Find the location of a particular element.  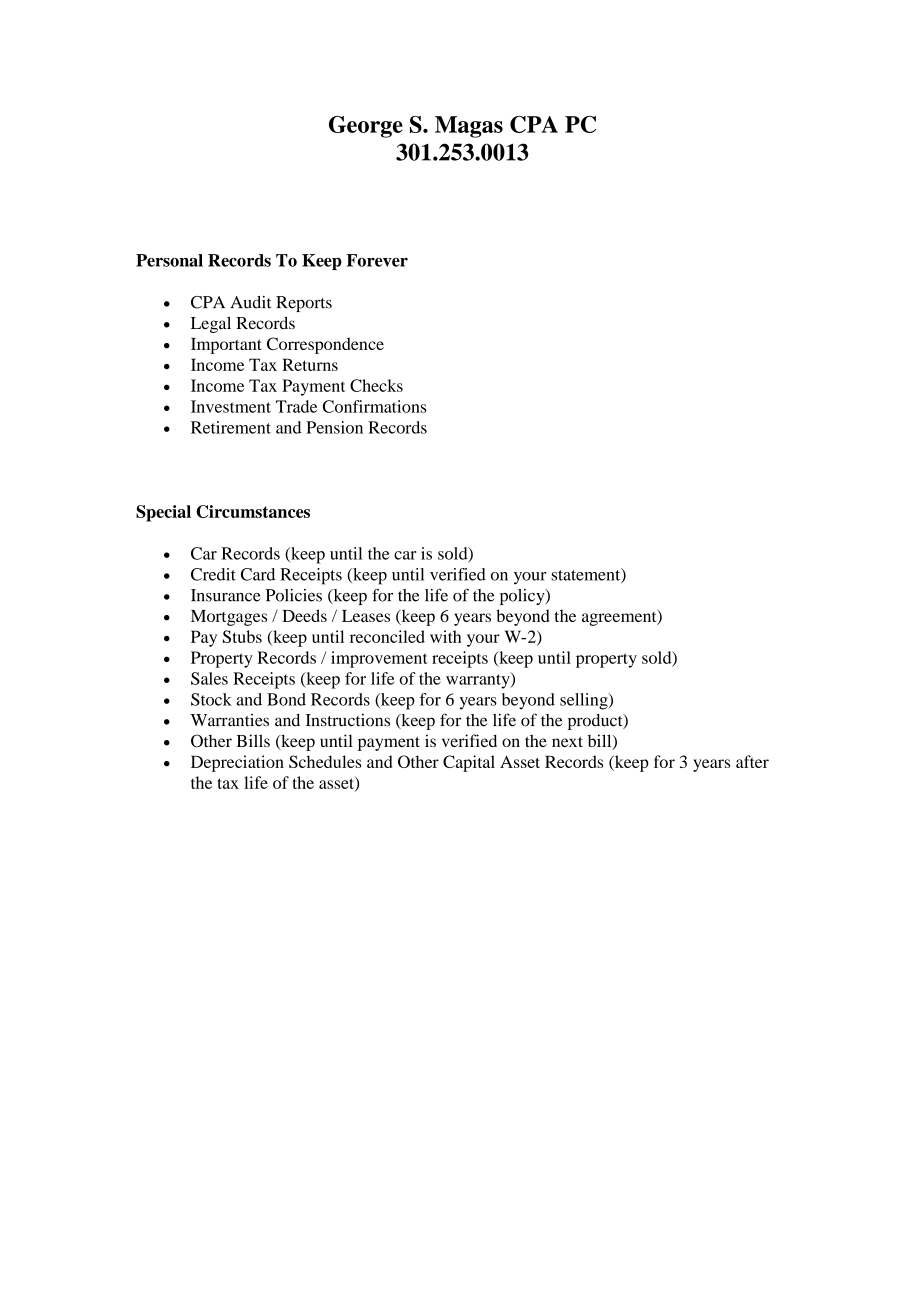

Confirmations is located at coordinates (375, 406).
